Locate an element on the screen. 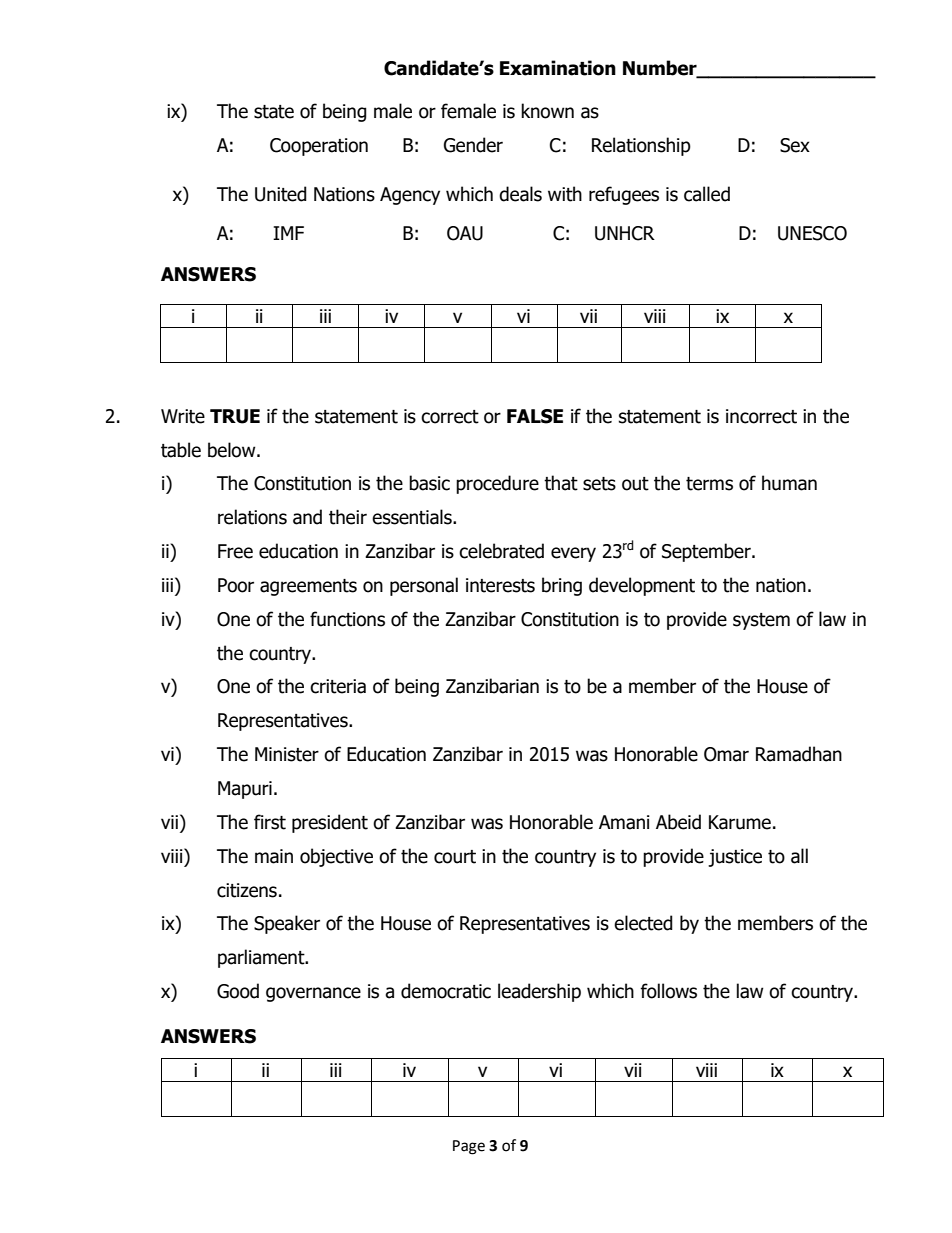 This screenshot has height=1233, width=952. FALSE is located at coordinates (535, 416).
